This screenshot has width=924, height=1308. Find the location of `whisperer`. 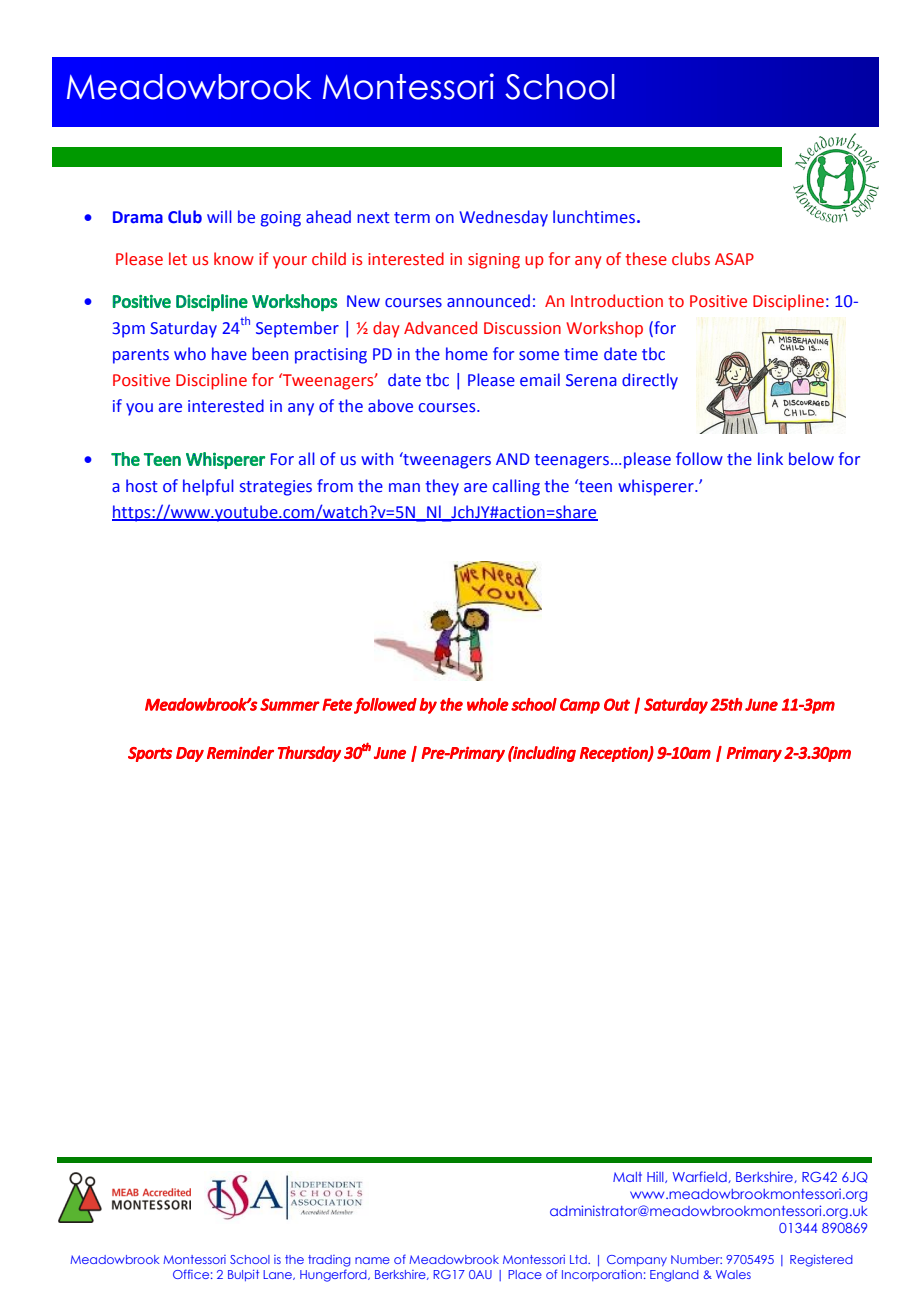

whisperer is located at coordinates (657, 487).
